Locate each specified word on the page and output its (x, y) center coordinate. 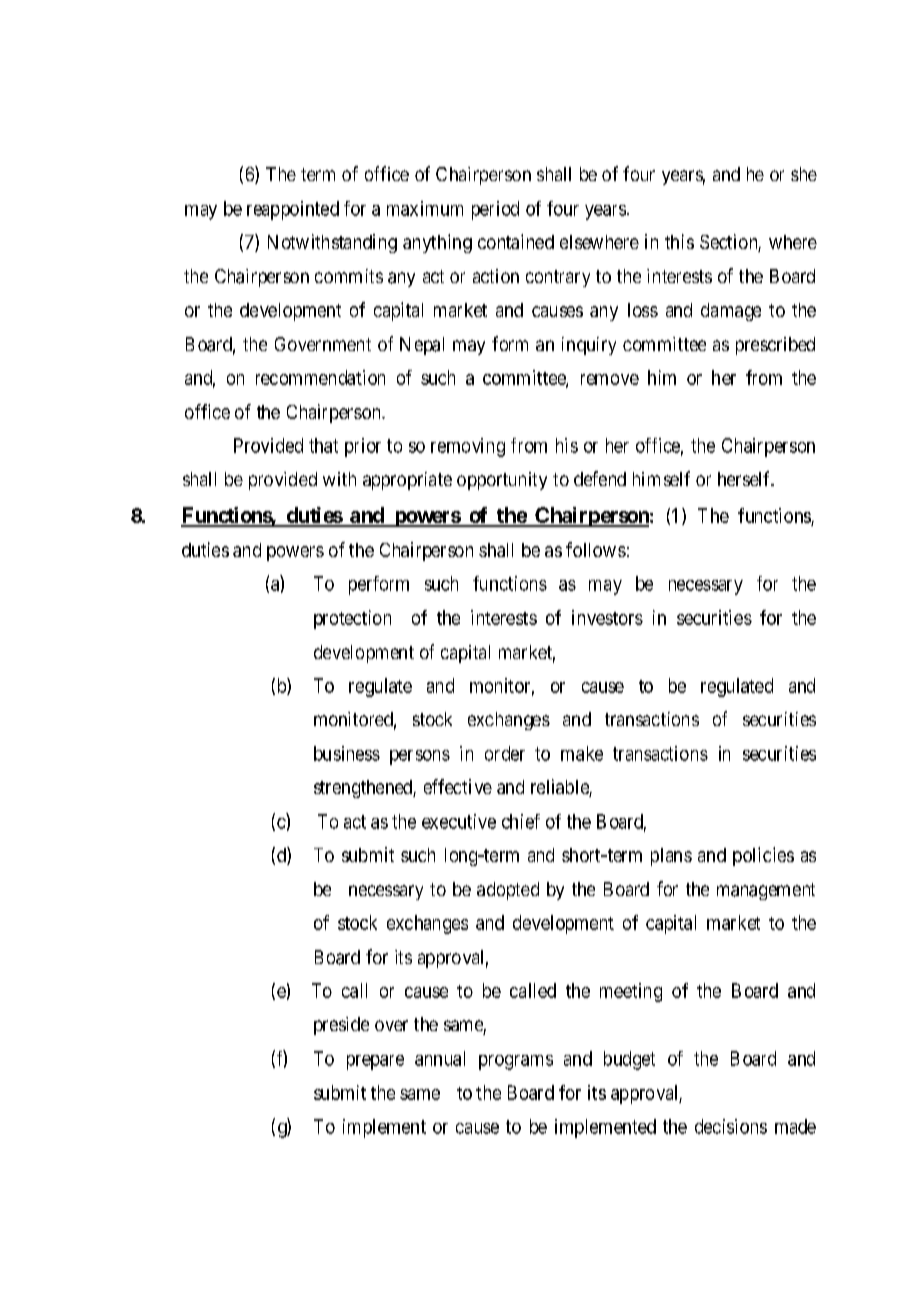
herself (745, 478)
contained (516, 241)
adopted (508, 891)
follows (596, 549)
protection (352, 619)
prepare (375, 1062)
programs (516, 1062)
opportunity (502, 481)
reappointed (293, 210)
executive (459, 821)
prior (363, 447)
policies (763, 856)
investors (607, 617)
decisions (731, 1126)
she (804, 174)
